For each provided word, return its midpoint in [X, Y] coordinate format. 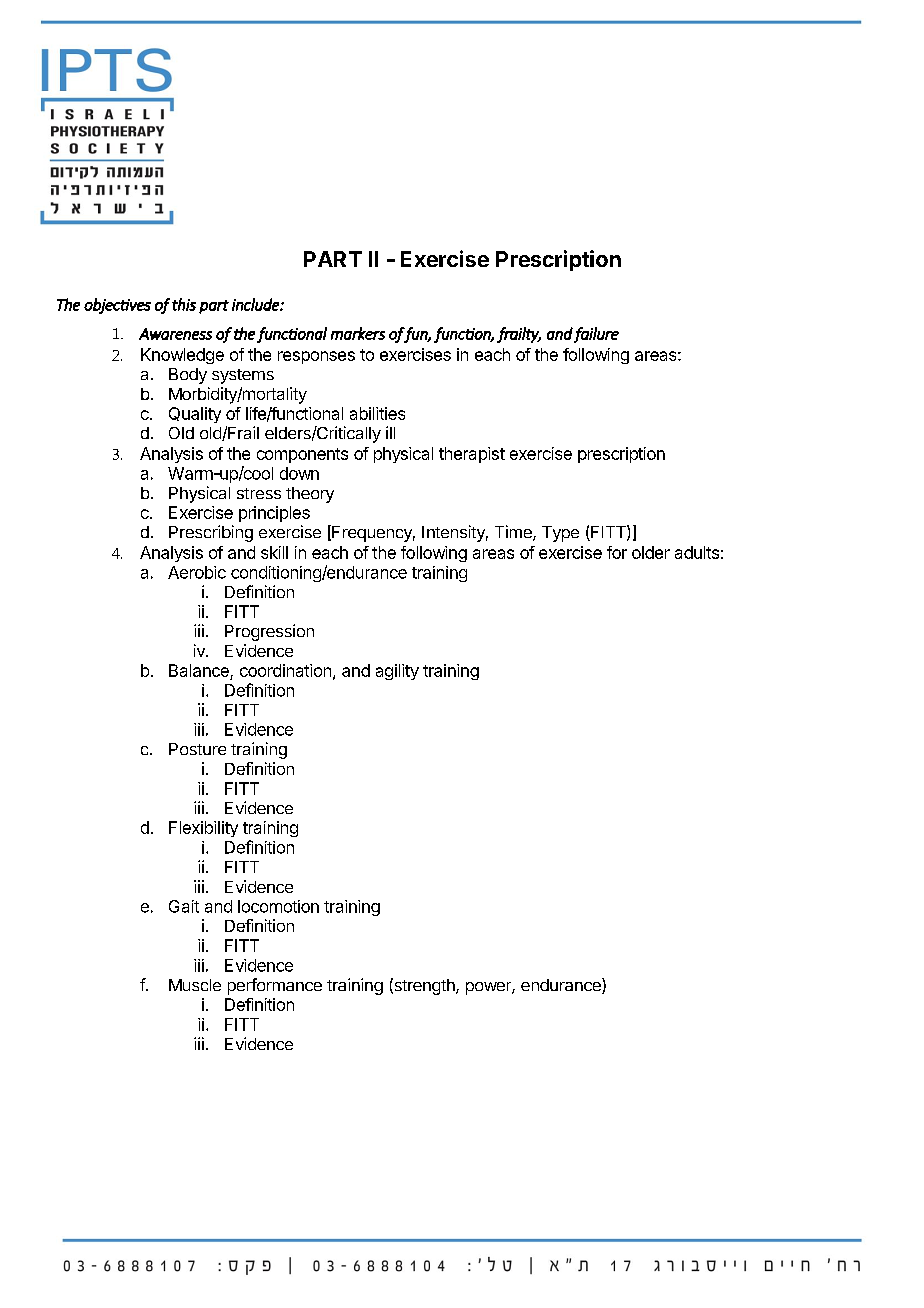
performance [275, 986]
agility [397, 672]
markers [358, 333]
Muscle [195, 985]
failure [596, 335]
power [489, 988]
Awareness [175, 334]
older [651, 552]
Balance [199, 670]
